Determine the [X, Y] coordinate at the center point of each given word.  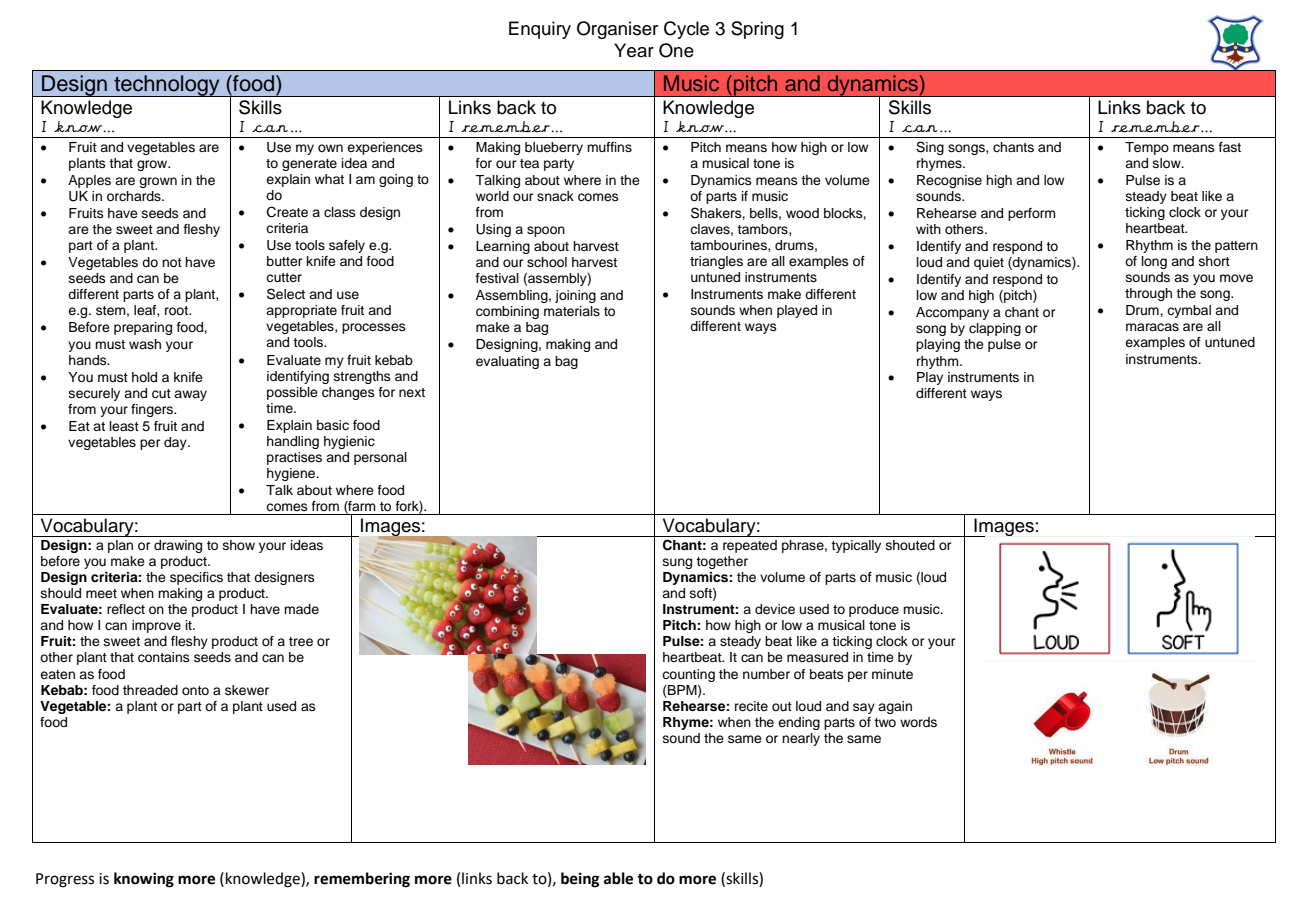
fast [1230, 147]
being [580, 880]
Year [634, 50]
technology [167, 86]
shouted [910, 545]
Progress [65, 880]
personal [380, 458]
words [918, 722]
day [176, 443]
